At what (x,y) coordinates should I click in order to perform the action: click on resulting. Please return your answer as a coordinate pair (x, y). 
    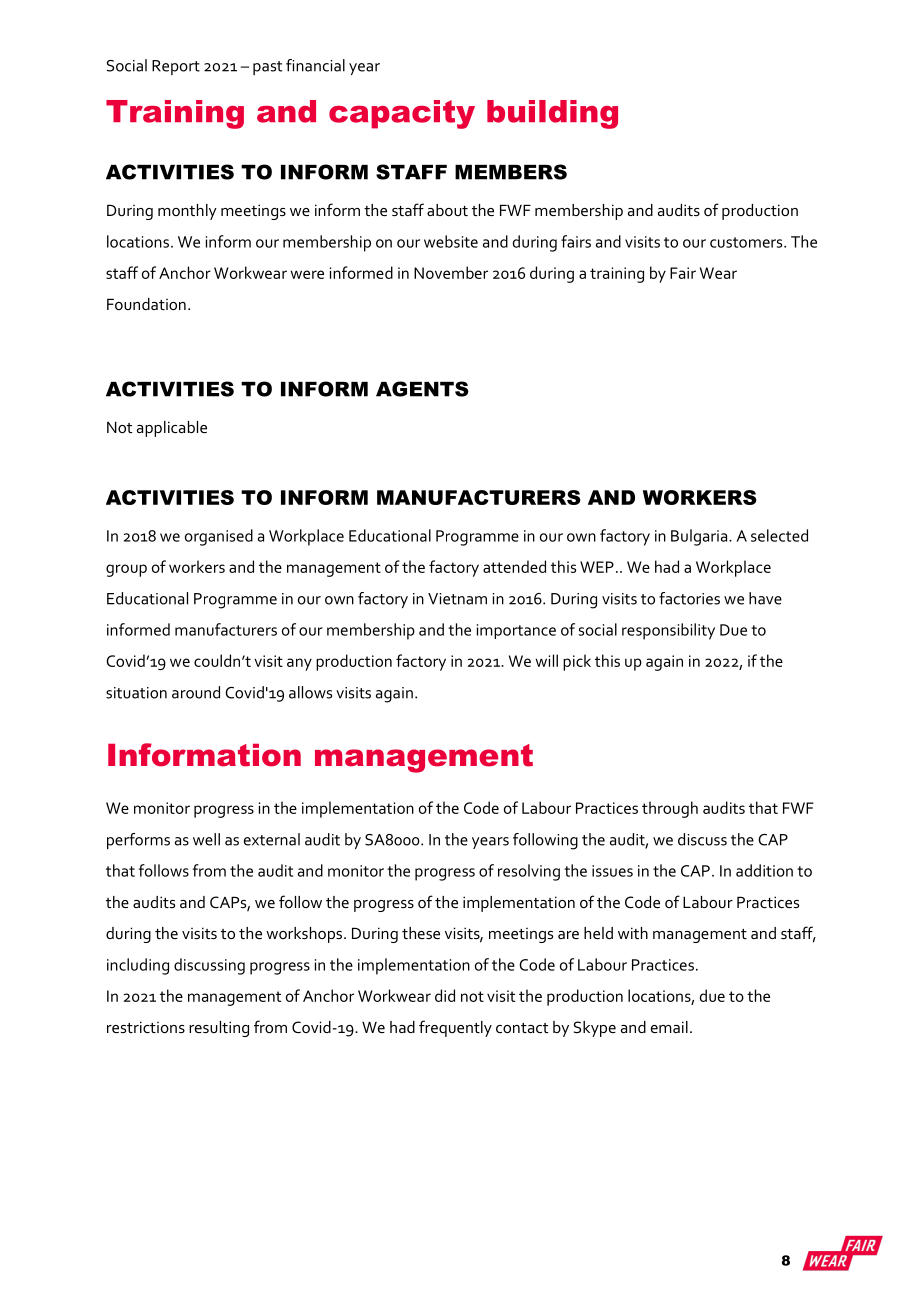
    Looking at the image, I should click on (219, 1029).
